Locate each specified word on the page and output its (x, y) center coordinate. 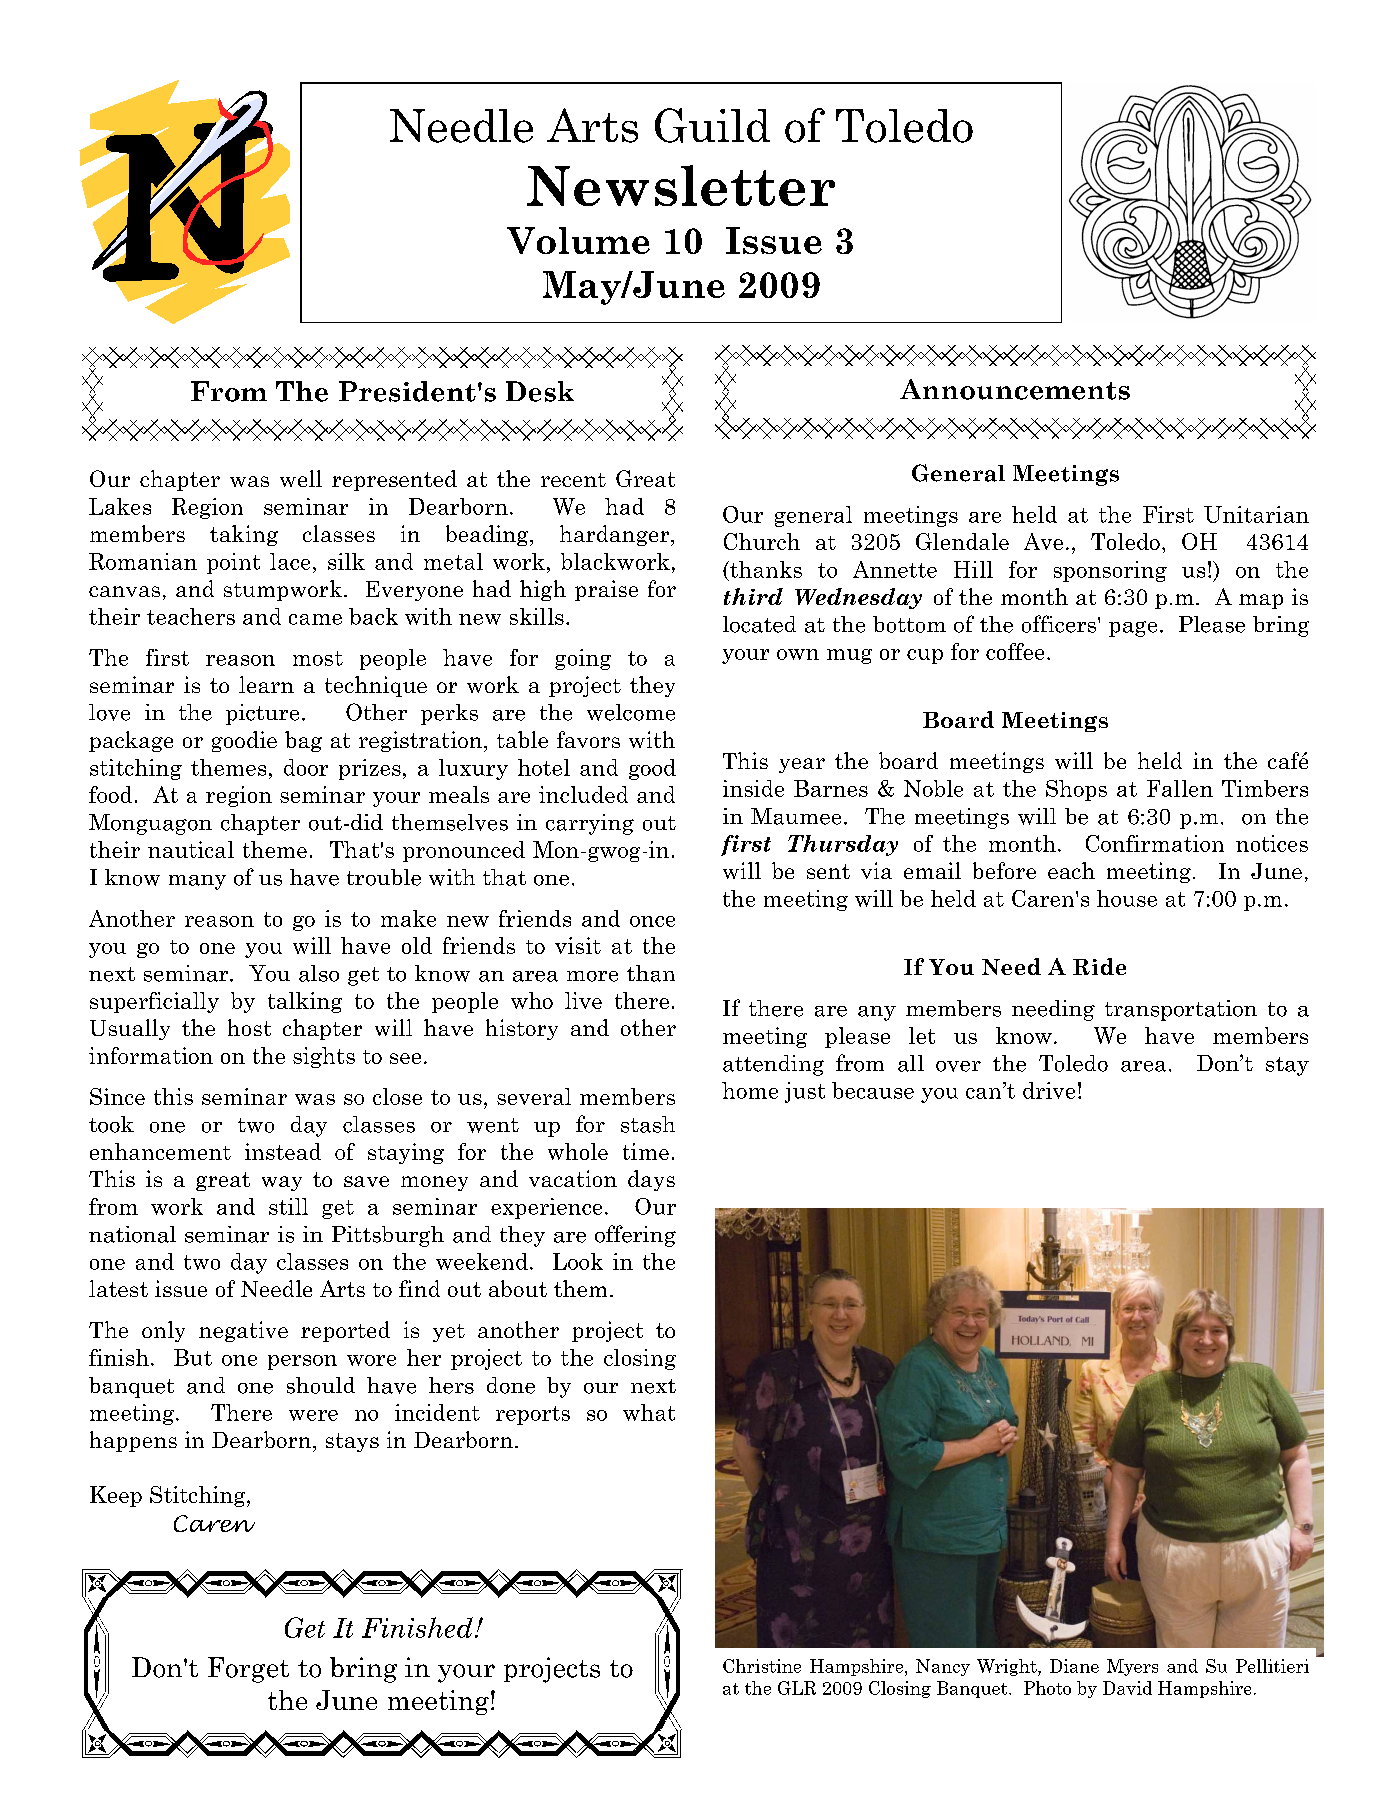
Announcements (1015, 389)
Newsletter (681, 185)
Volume (578, 240)
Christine (762, 1666)
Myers (1132, 1667)
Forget (248, 1670)
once (652, 921)
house (1127, 898)
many (197, 882)
